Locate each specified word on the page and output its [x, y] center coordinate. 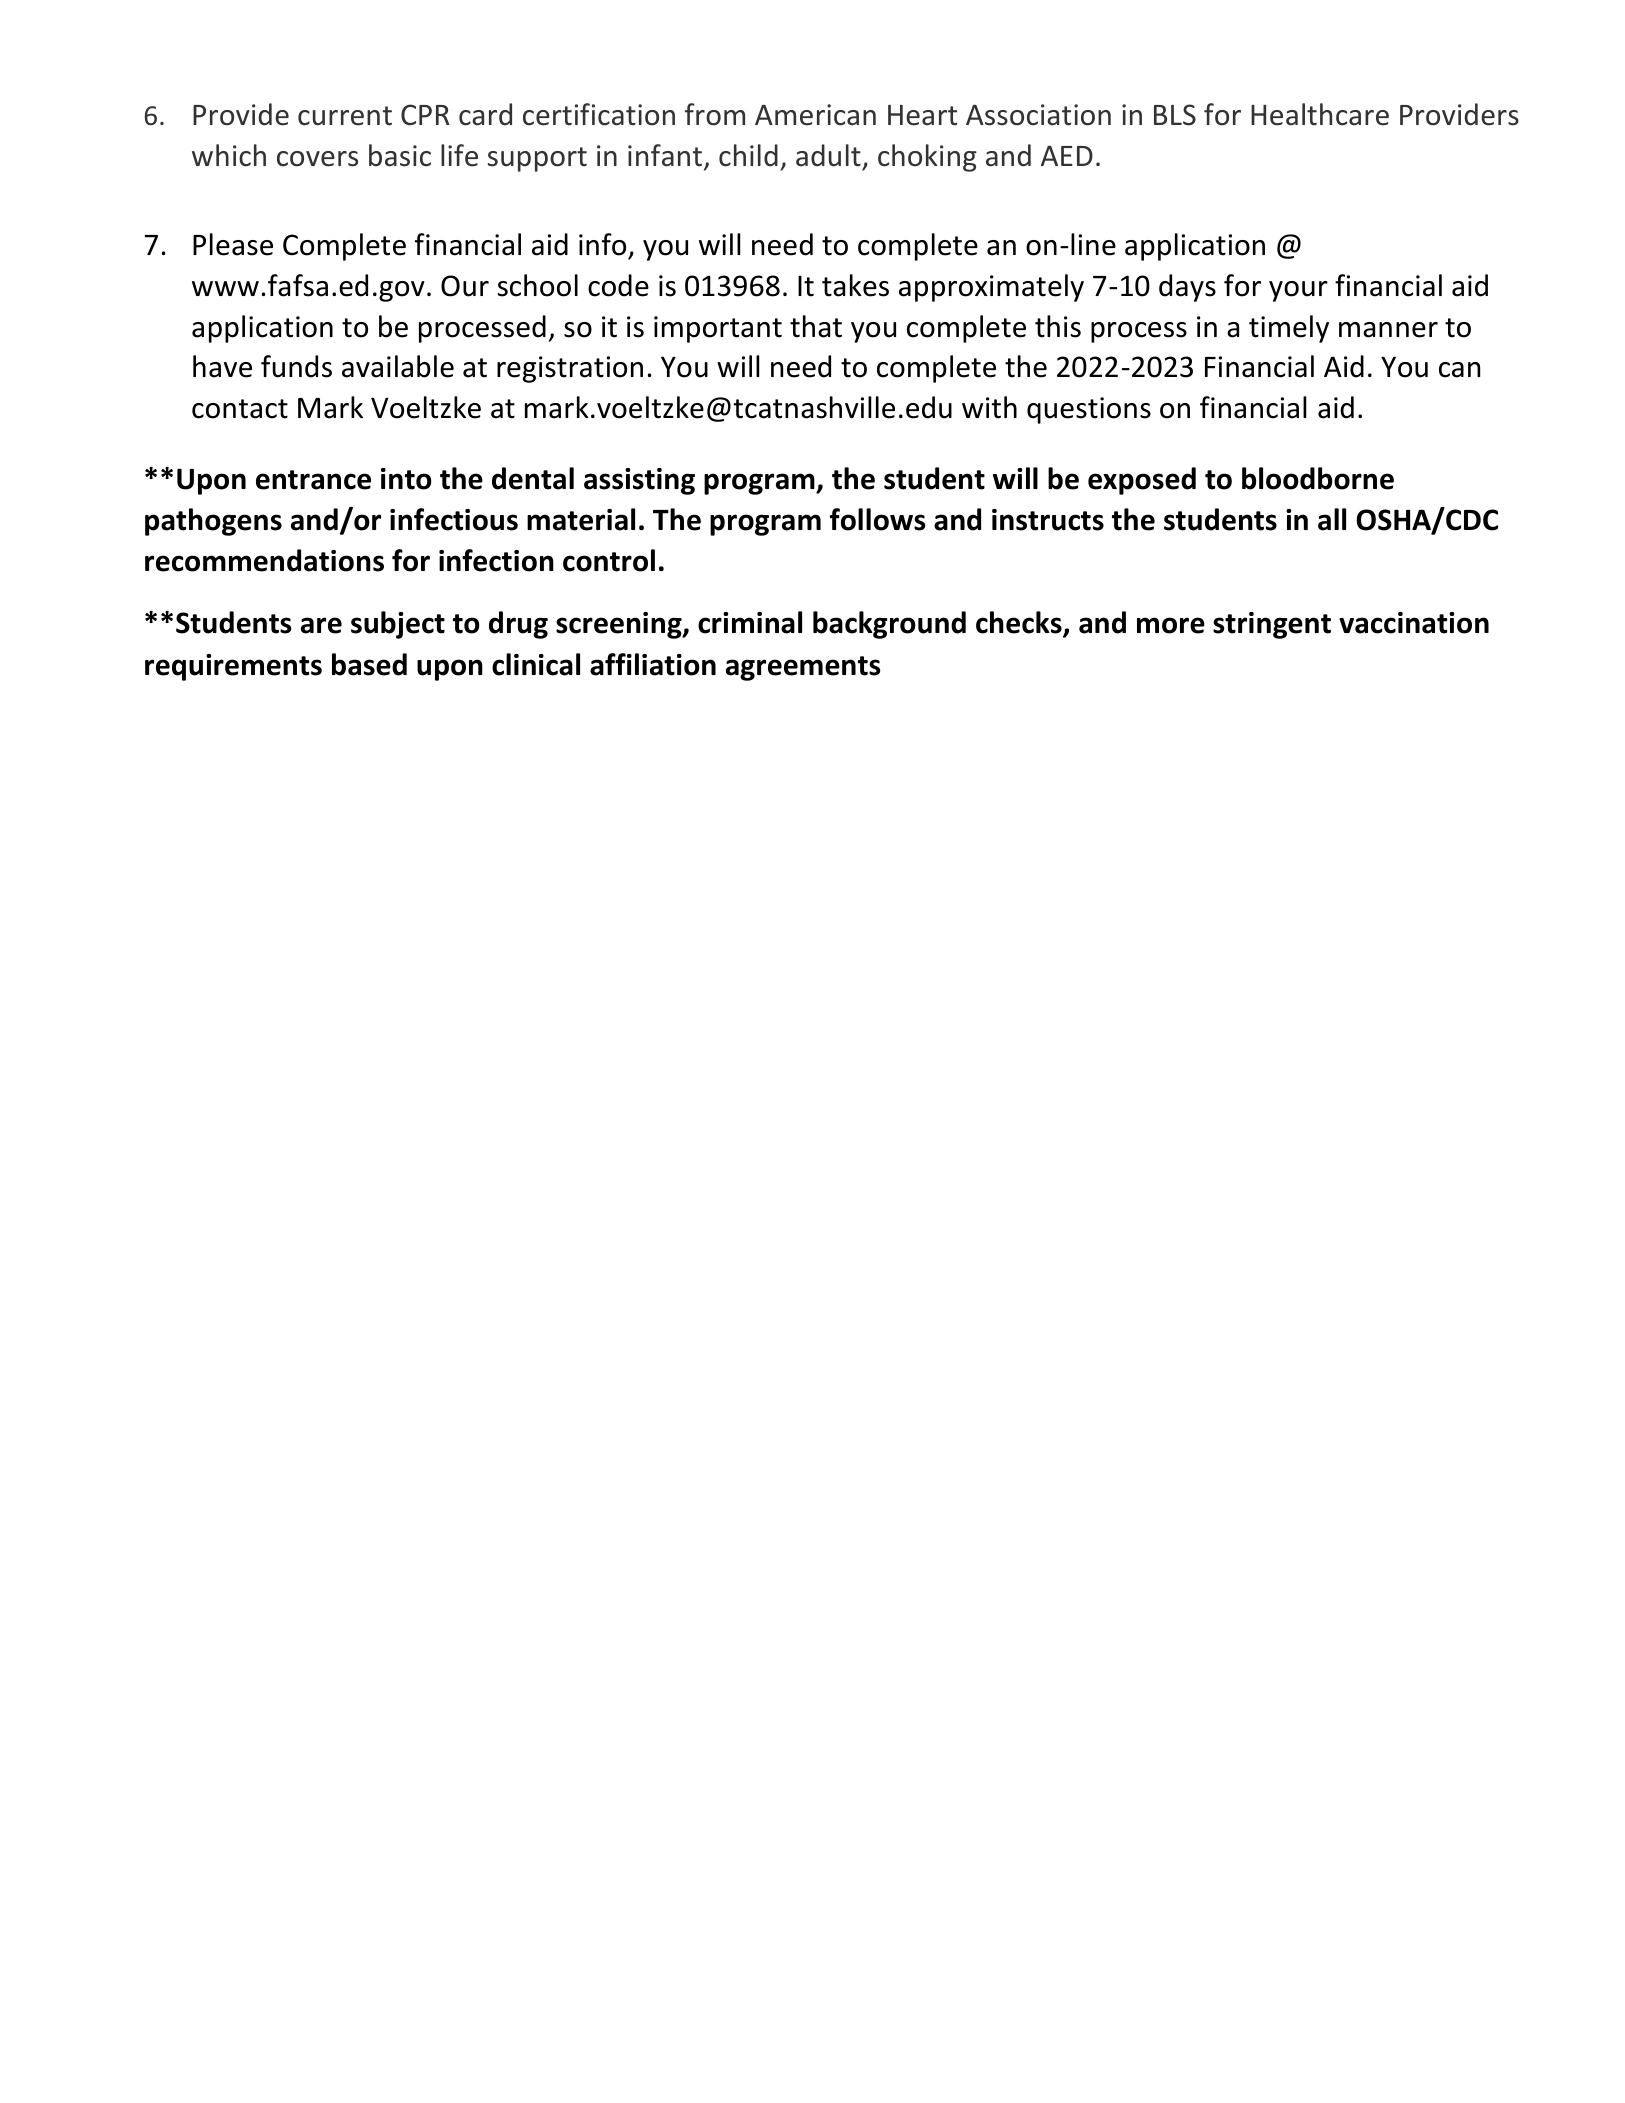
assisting [639, 481]
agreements [803, 668]
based [369, 664]
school [538, 285]
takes [855, 285]
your [1298, 291]
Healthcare [1320, 114]
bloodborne [1318, 478]
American [815, 115]
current [345, 116]
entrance [313, 480]
